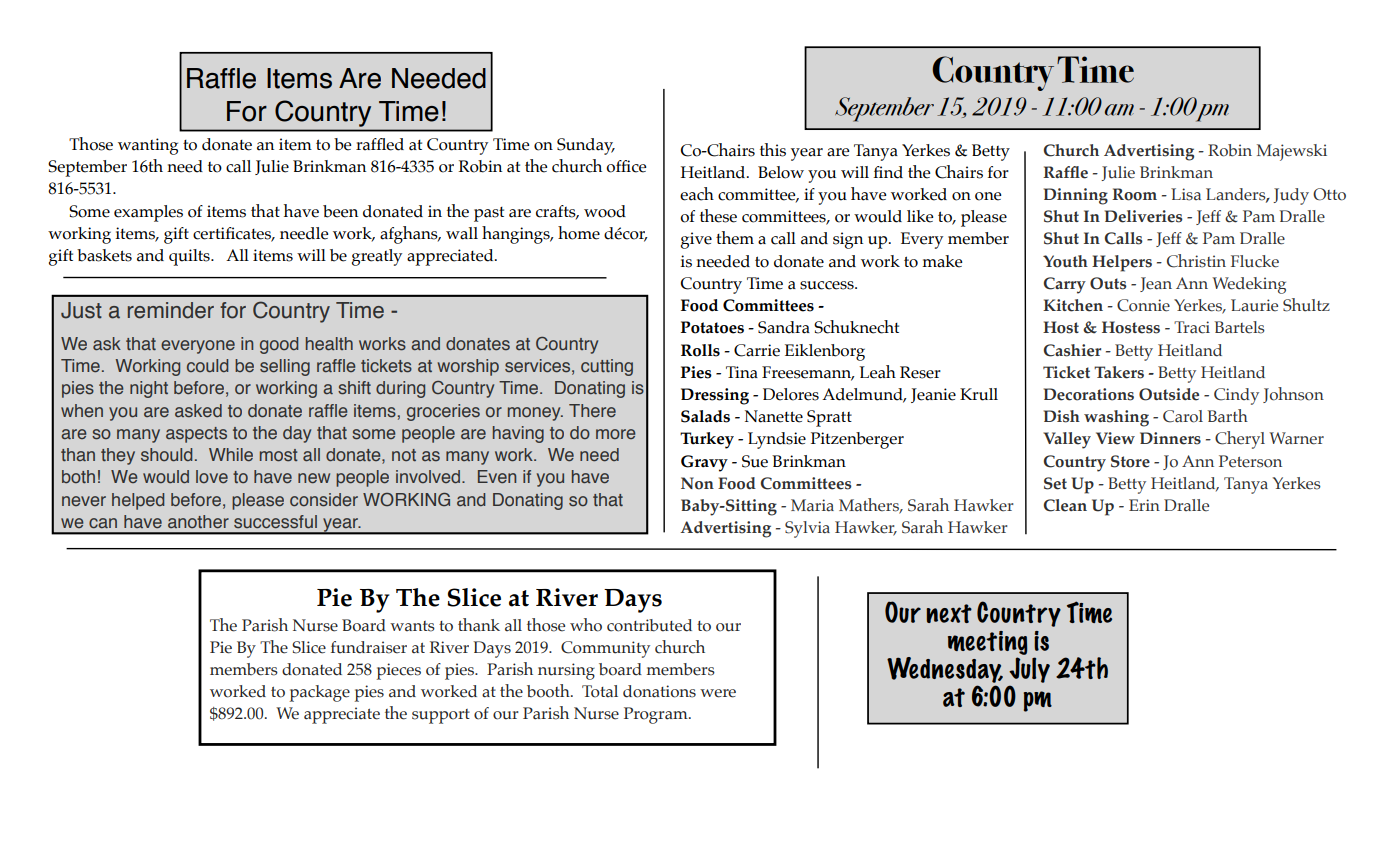 The height and width of the screenshot is (850, 1400). I want to click on wanting, so click(148, 146).
